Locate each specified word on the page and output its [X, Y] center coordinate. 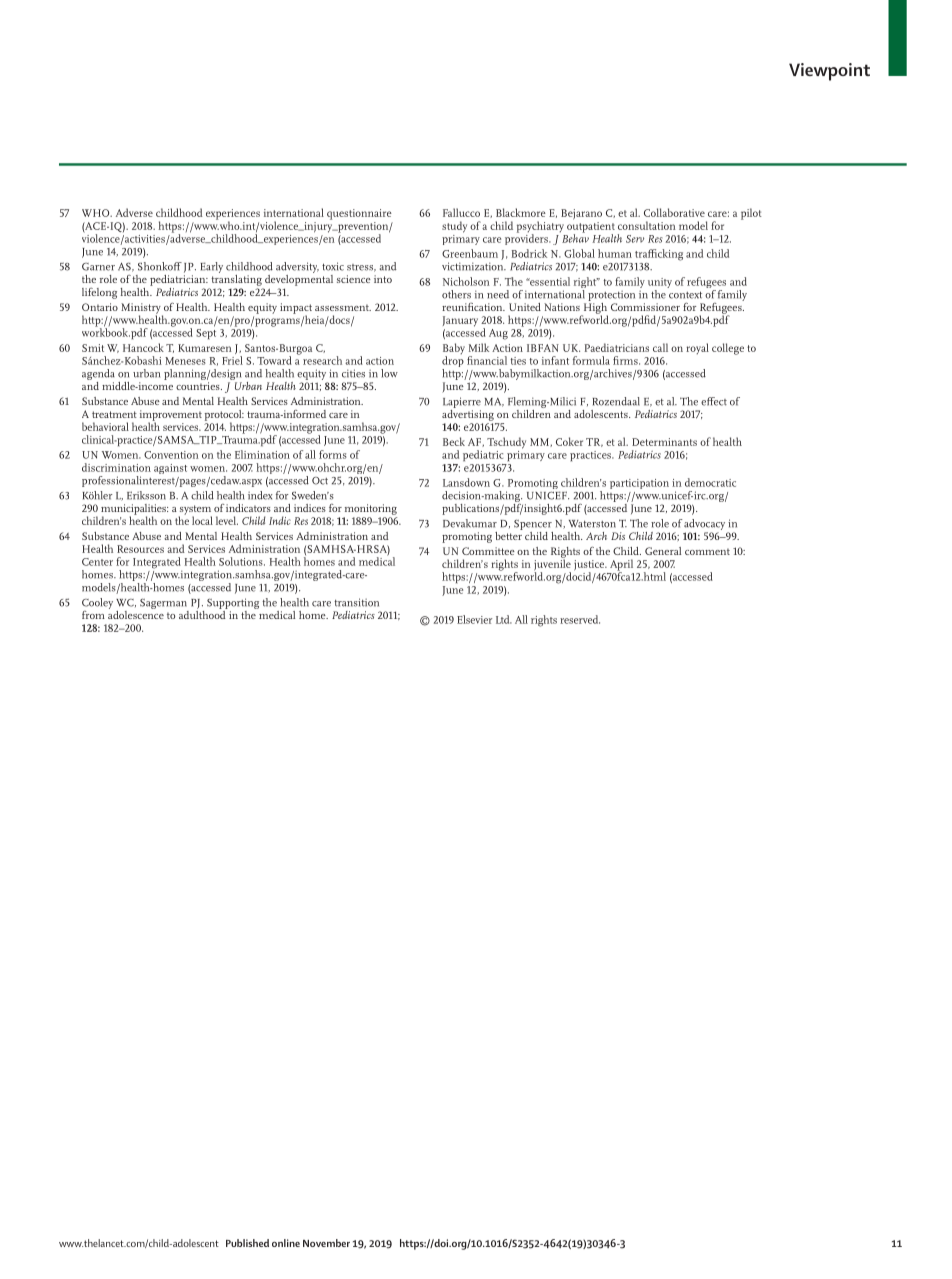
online [286, 1243]
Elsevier [474, 619]
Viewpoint [829, 72]
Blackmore [521, 212]
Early [212, 267]
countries [199, 386]
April [621, 566]
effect [714, 401]
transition [356, 602]
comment [707, 551]
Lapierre [462, 402]
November [326, 1243]
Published [247, 1243]
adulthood [203, 613]
